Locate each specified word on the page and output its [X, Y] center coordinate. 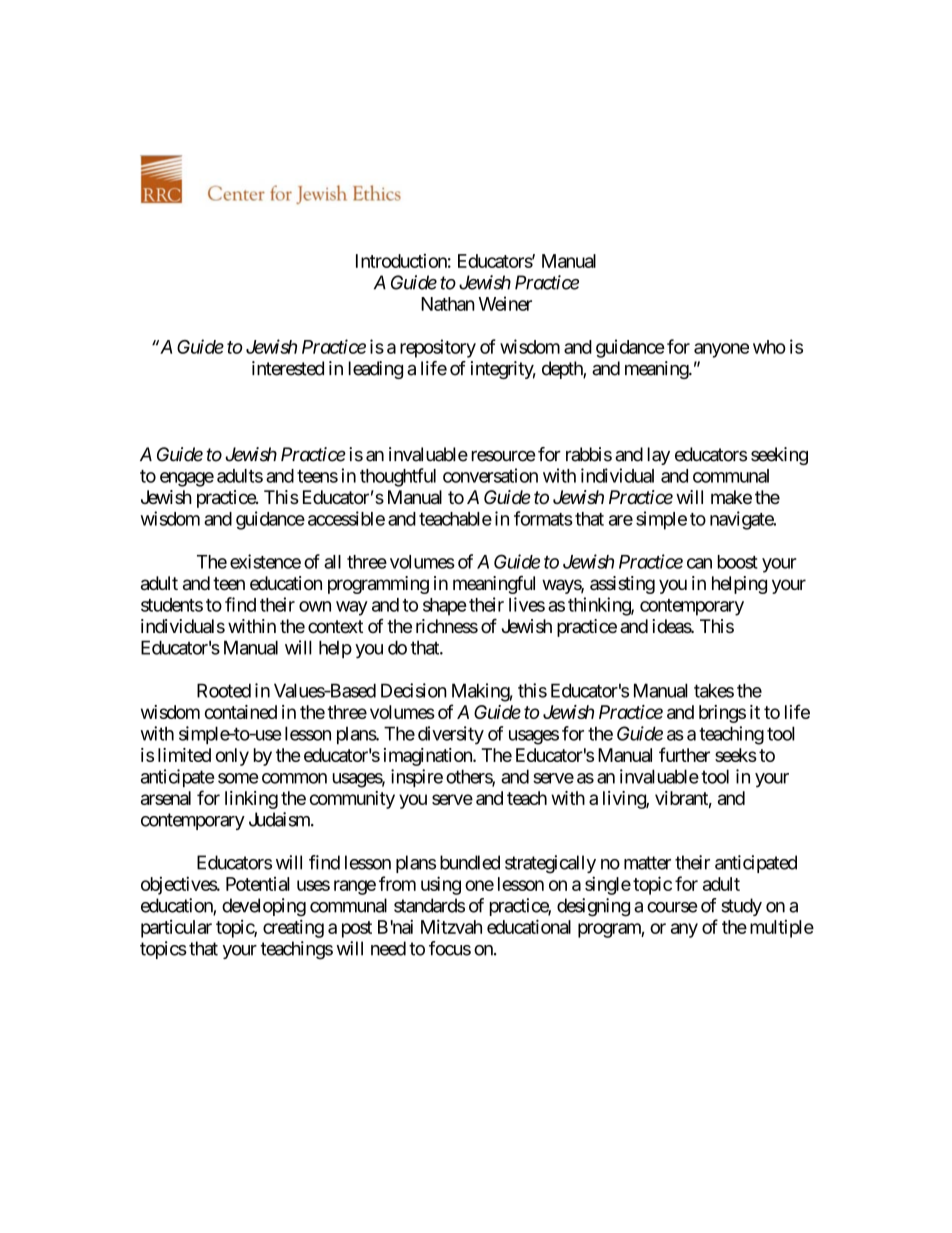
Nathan [448, 304]
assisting [622, 585]
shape [445, 607]
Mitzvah [451, 926]
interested [288, 368]
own [315, 606]
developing [264, 907]
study [741, 907]
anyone [721, 350]
